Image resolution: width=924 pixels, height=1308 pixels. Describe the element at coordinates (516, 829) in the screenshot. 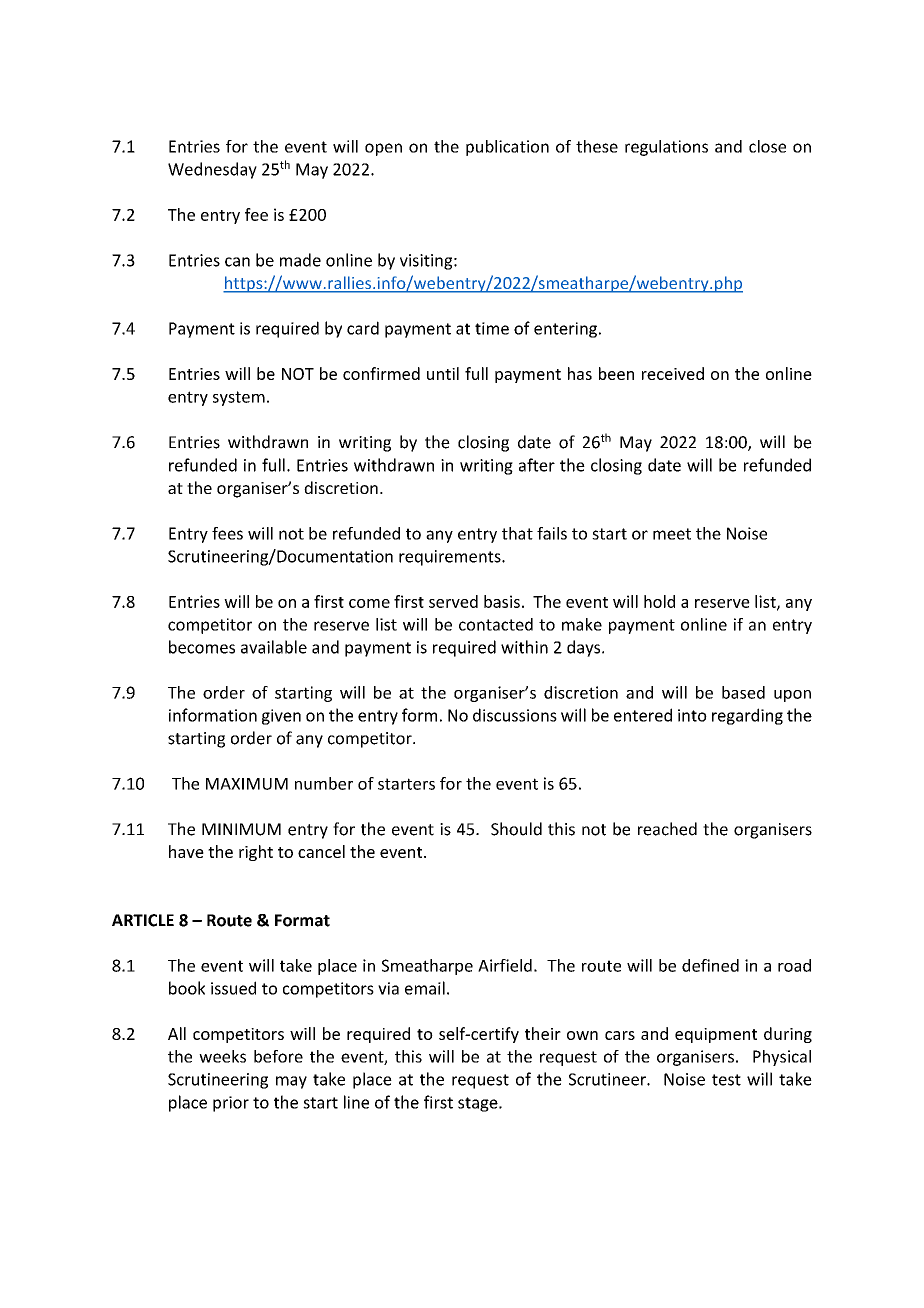

I see `Should` at that location.
